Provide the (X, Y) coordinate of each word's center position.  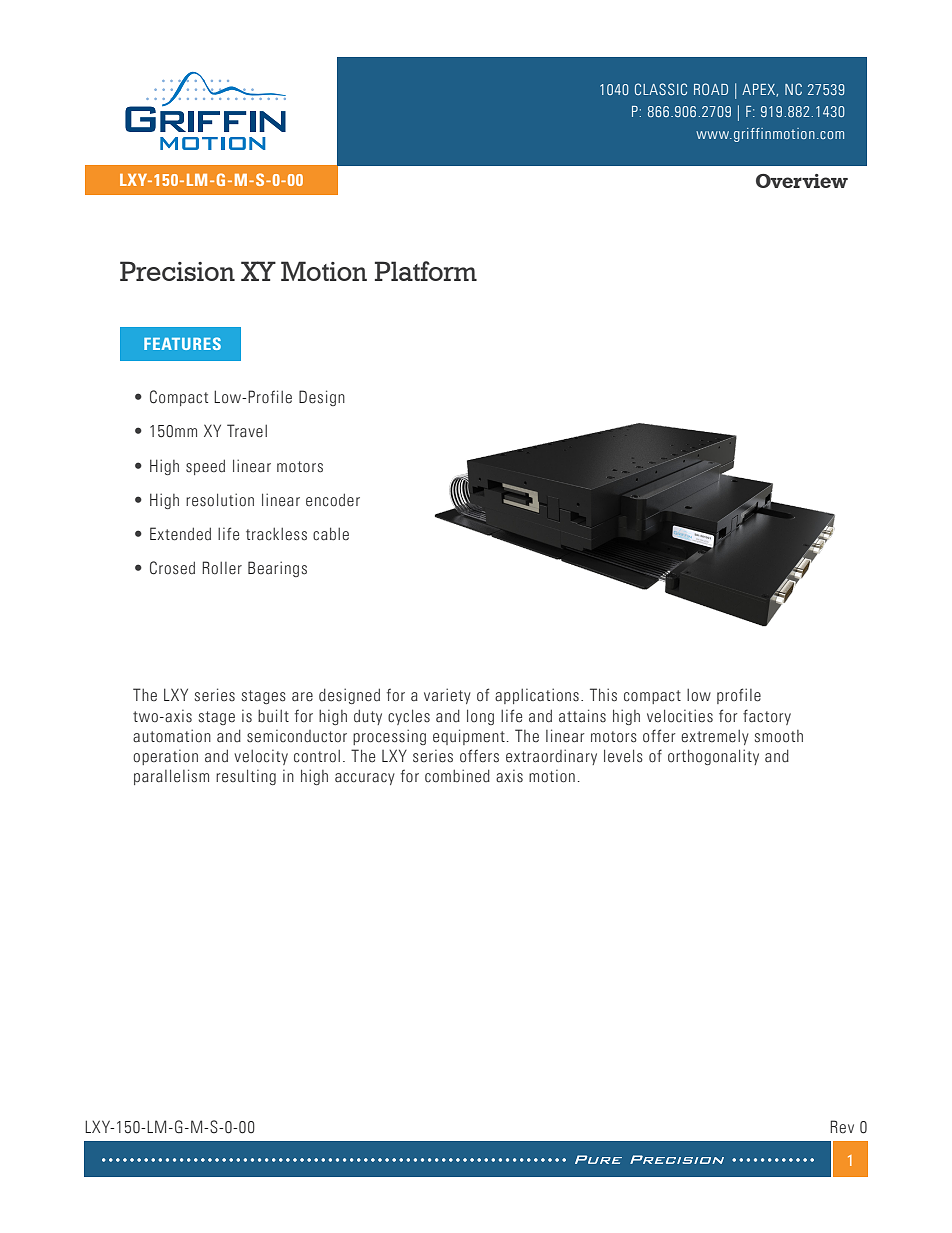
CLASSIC (661, 89)
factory (767, 717)
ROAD (711, 89)
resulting (246, 777)
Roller (222, 568)
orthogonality (713, 757)
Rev (842, 1126)
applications (537, 696)
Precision (177, 271)
